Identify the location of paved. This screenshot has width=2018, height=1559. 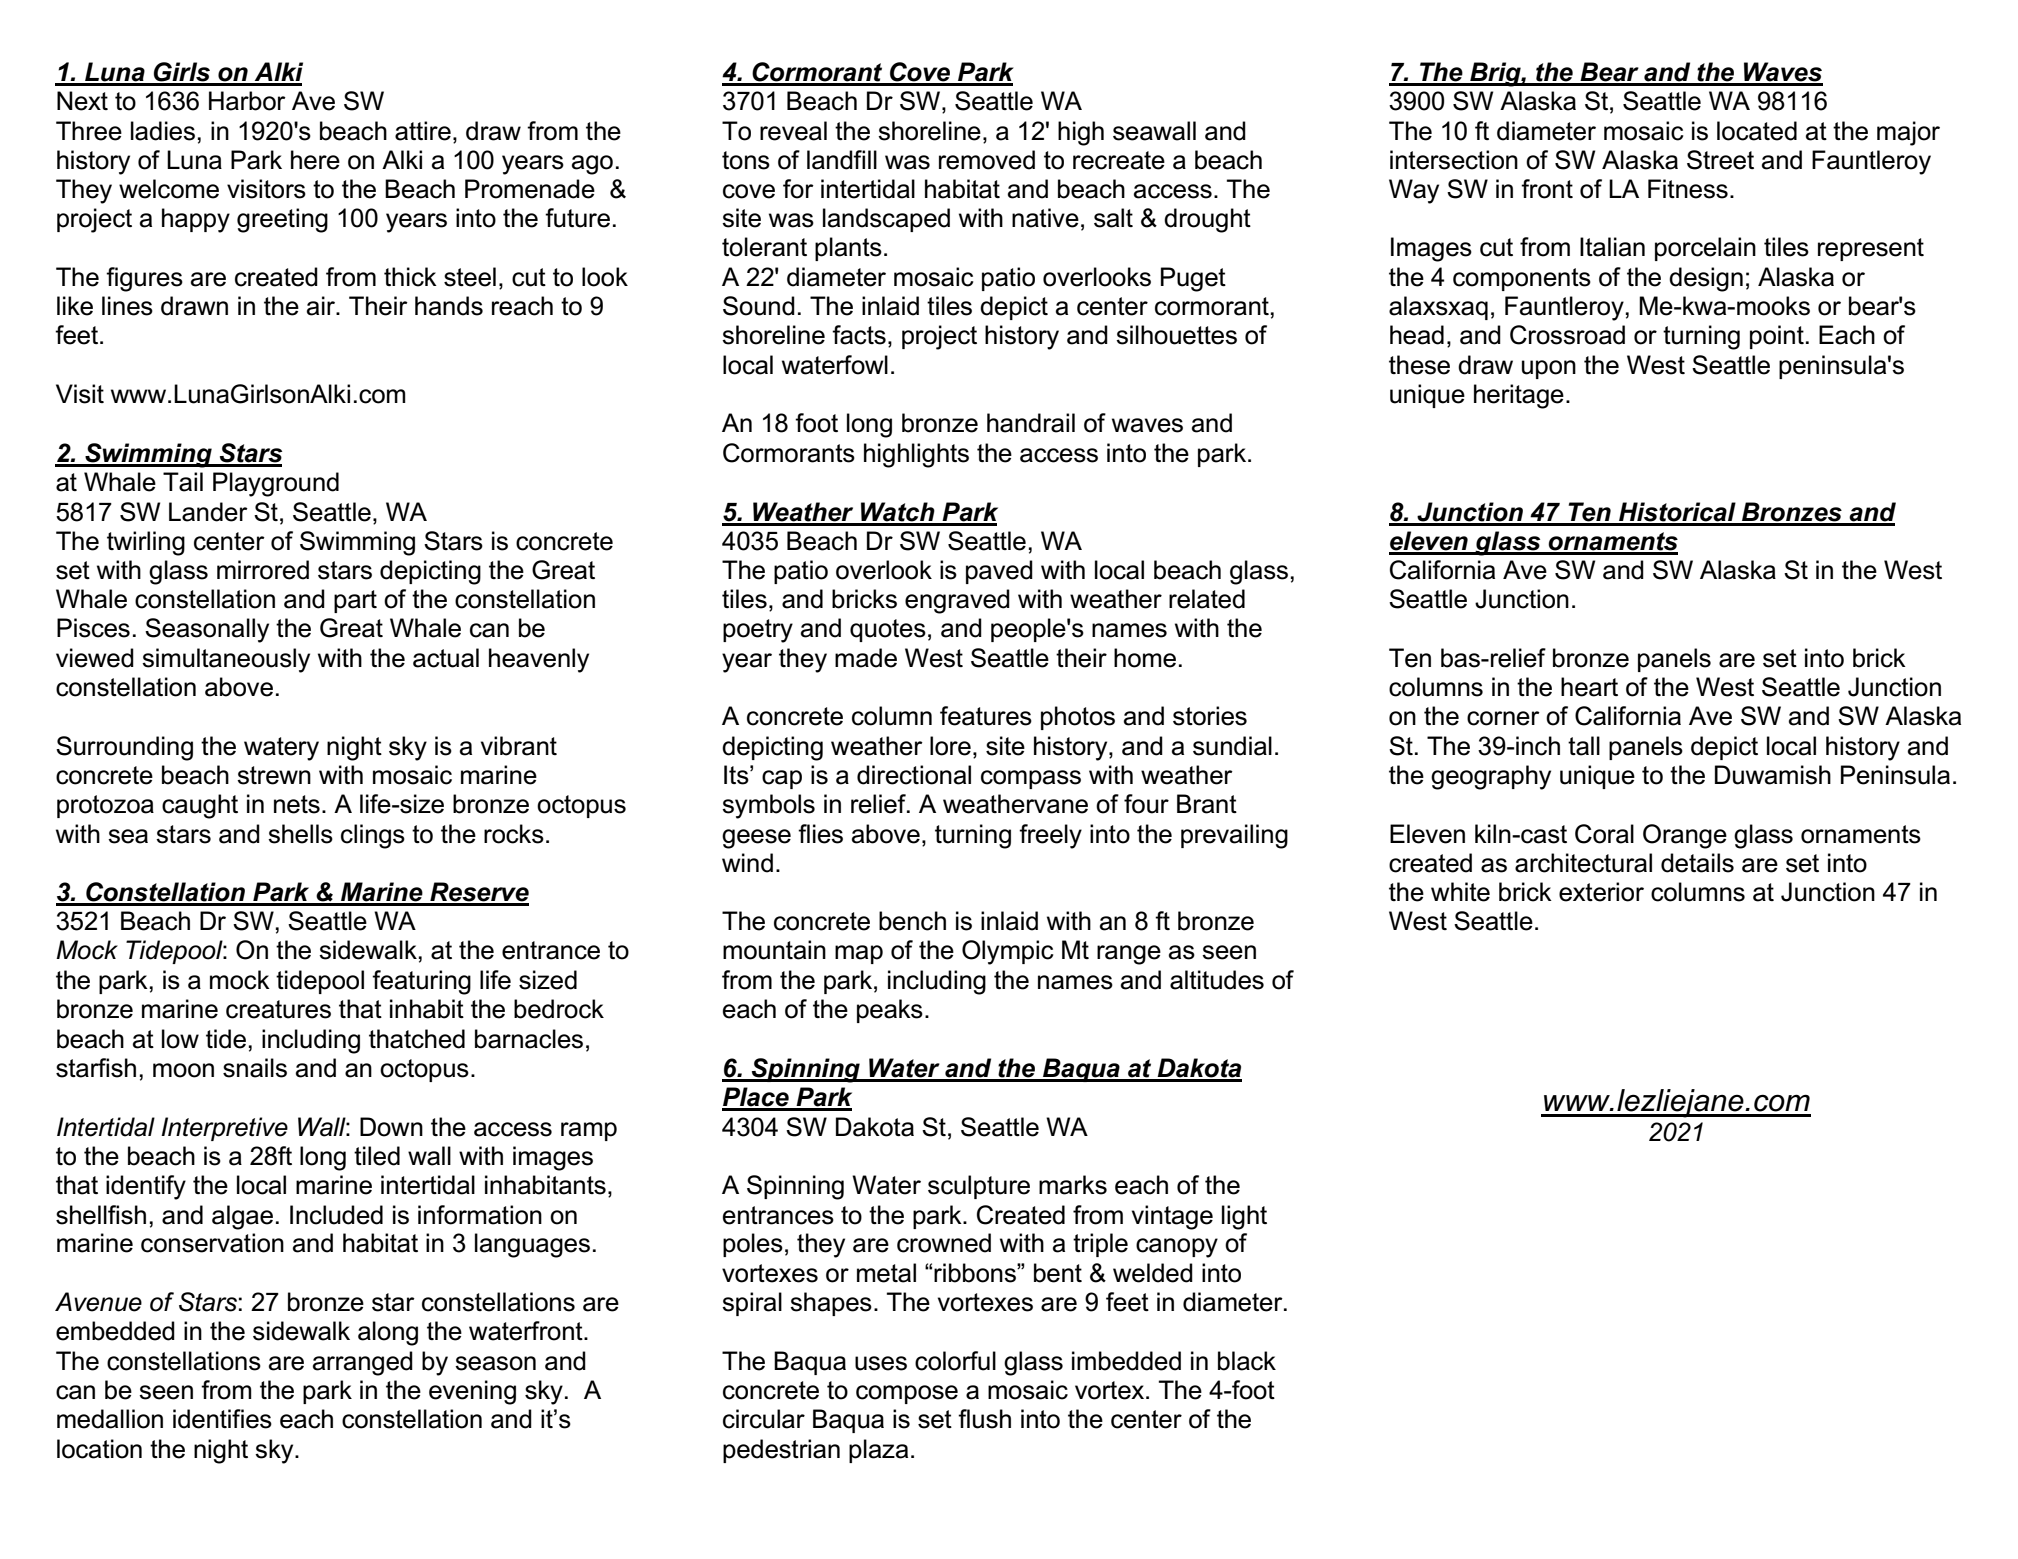
(999, 572).
